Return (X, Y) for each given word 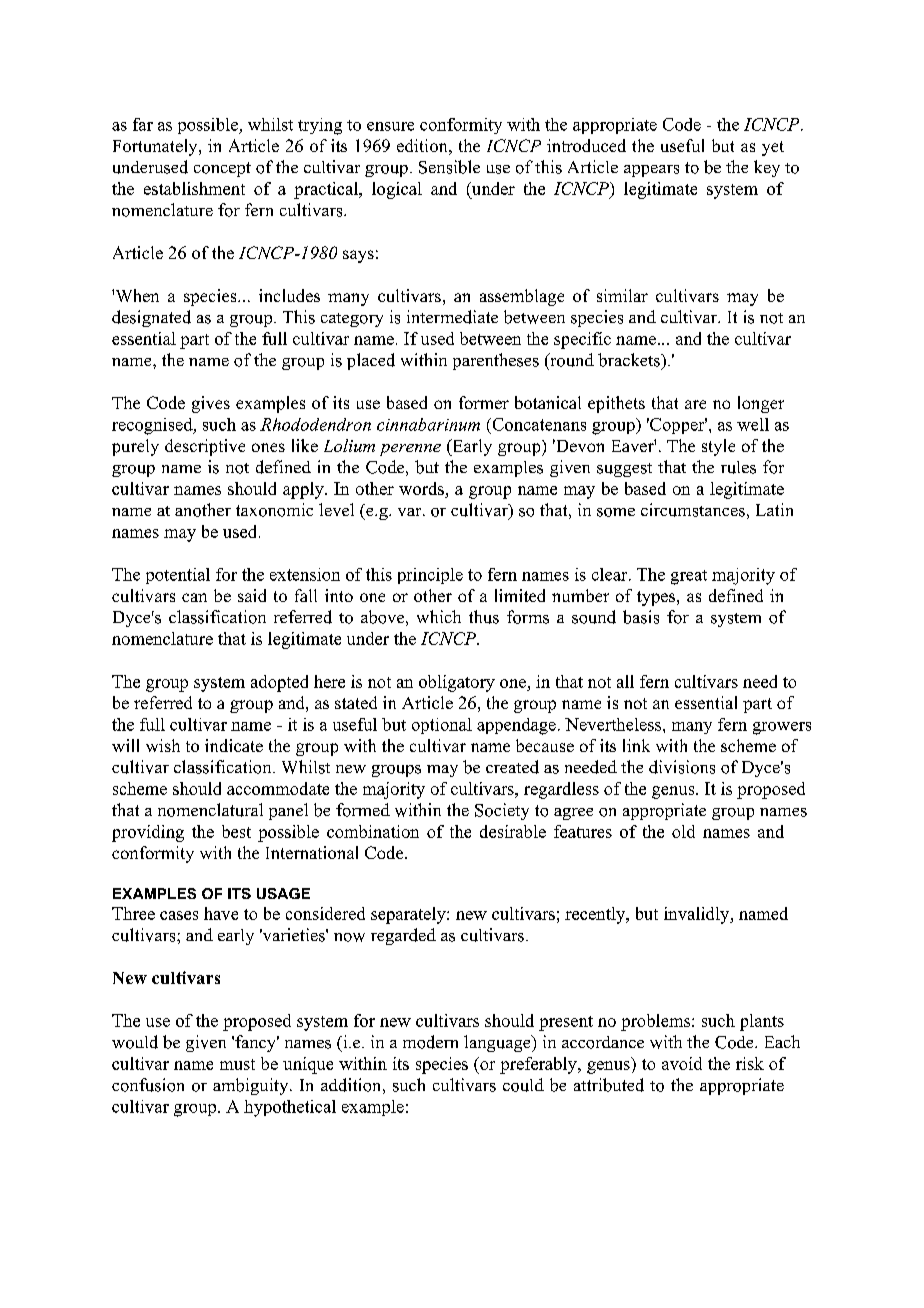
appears (651, 171)
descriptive (205, 447)
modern (430, 1042)
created (512, 767)
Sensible (449, 167)
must (237, 1064)
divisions (682, 767)
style (718, 447)
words (421, 488)
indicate (234, 745)
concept (222, 169)
